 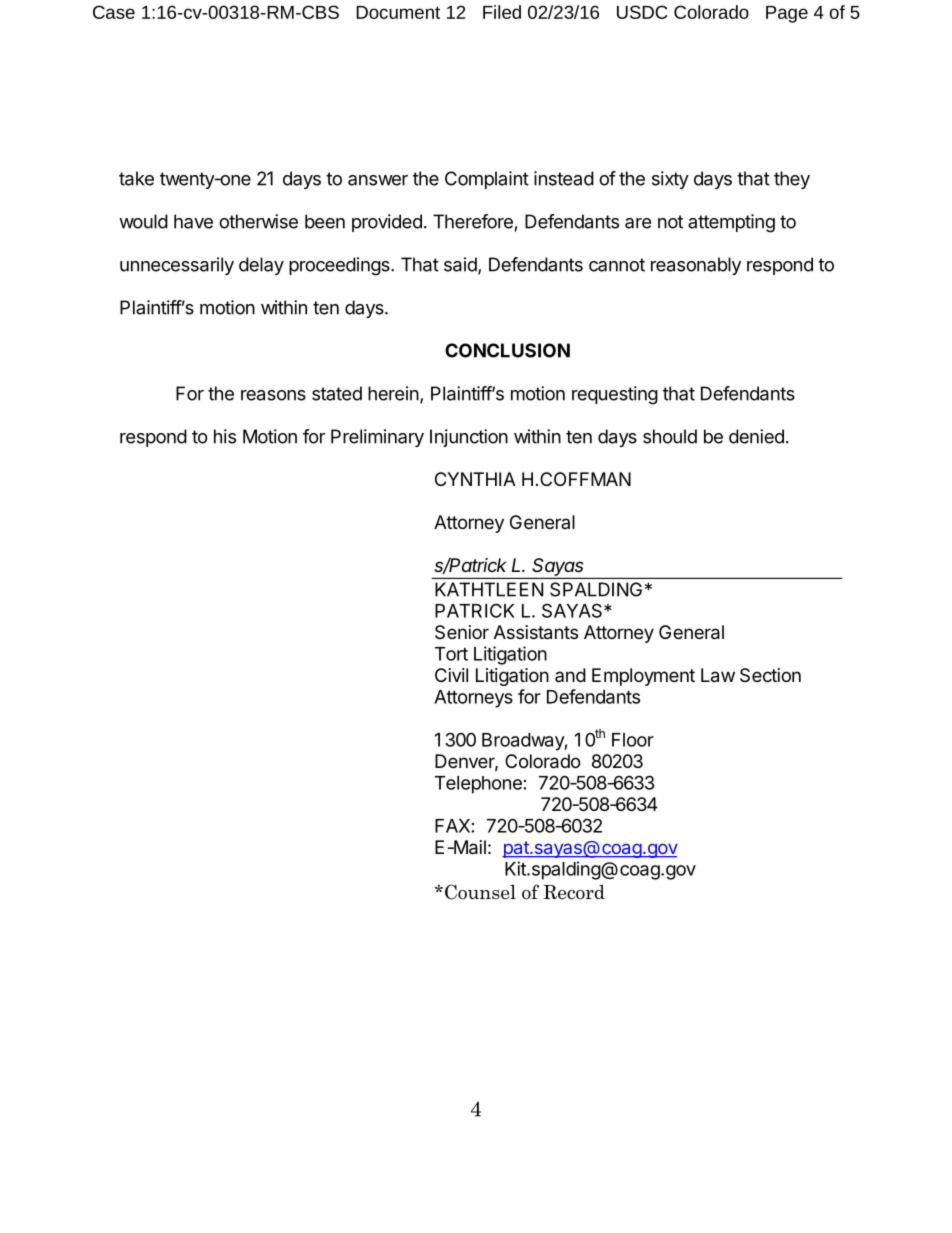 I want to click on Senior, so click(x=462, y=632).
